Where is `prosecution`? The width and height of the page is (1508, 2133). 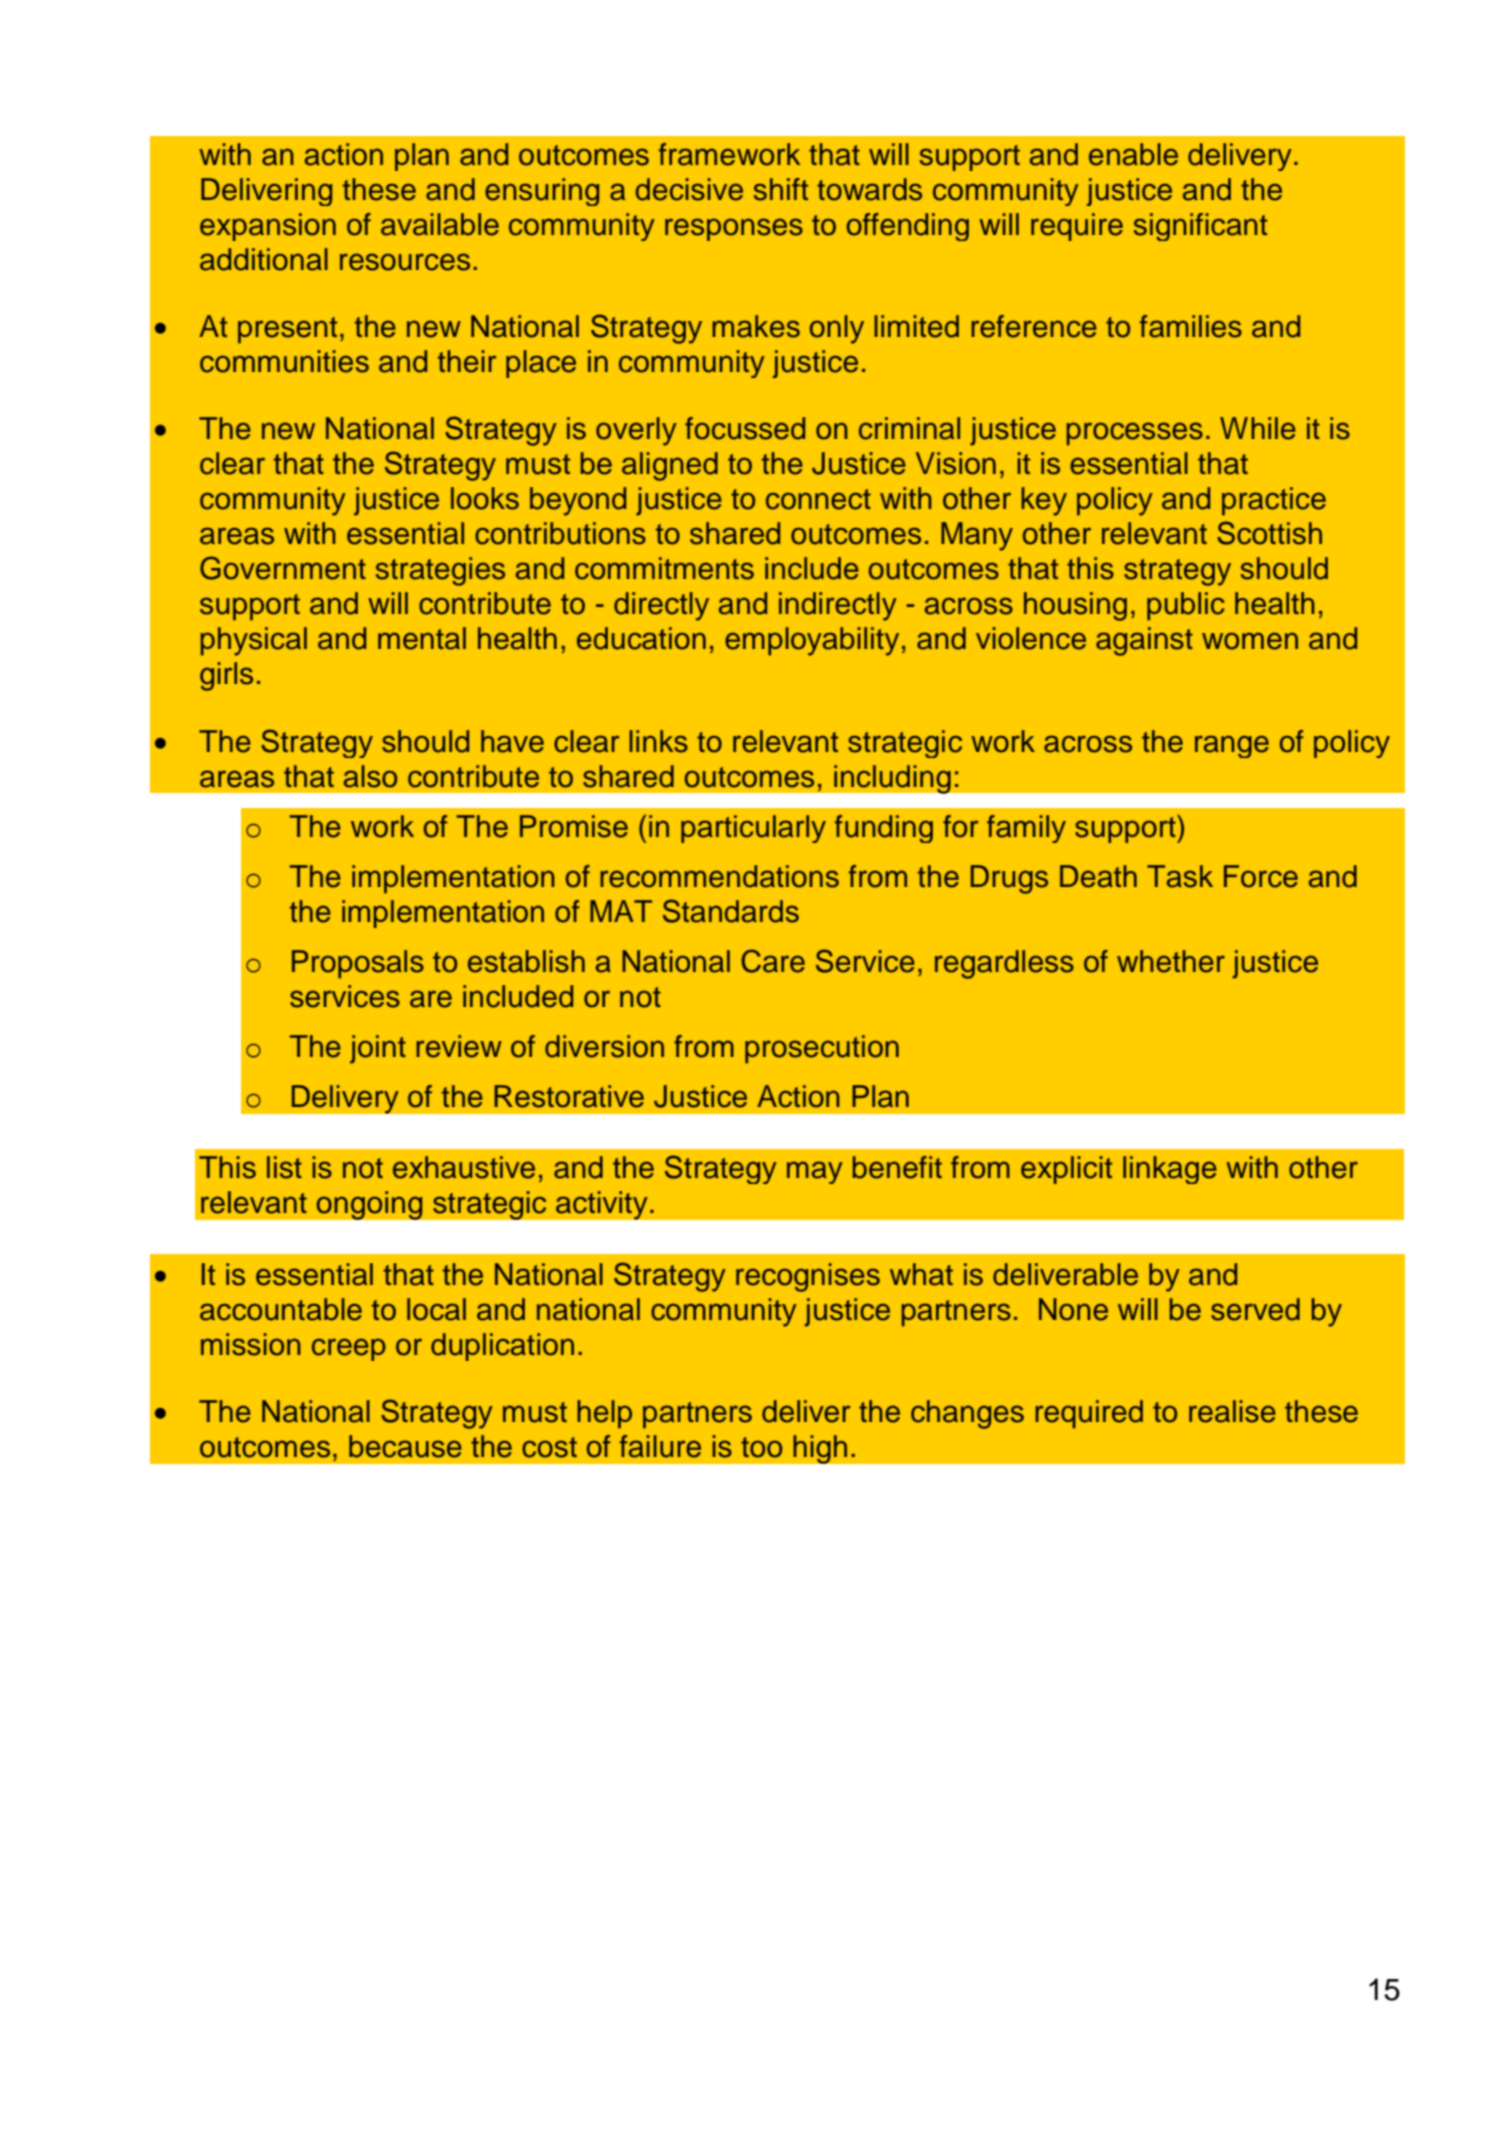 prosecution is located at coordinates (822, 1049).
